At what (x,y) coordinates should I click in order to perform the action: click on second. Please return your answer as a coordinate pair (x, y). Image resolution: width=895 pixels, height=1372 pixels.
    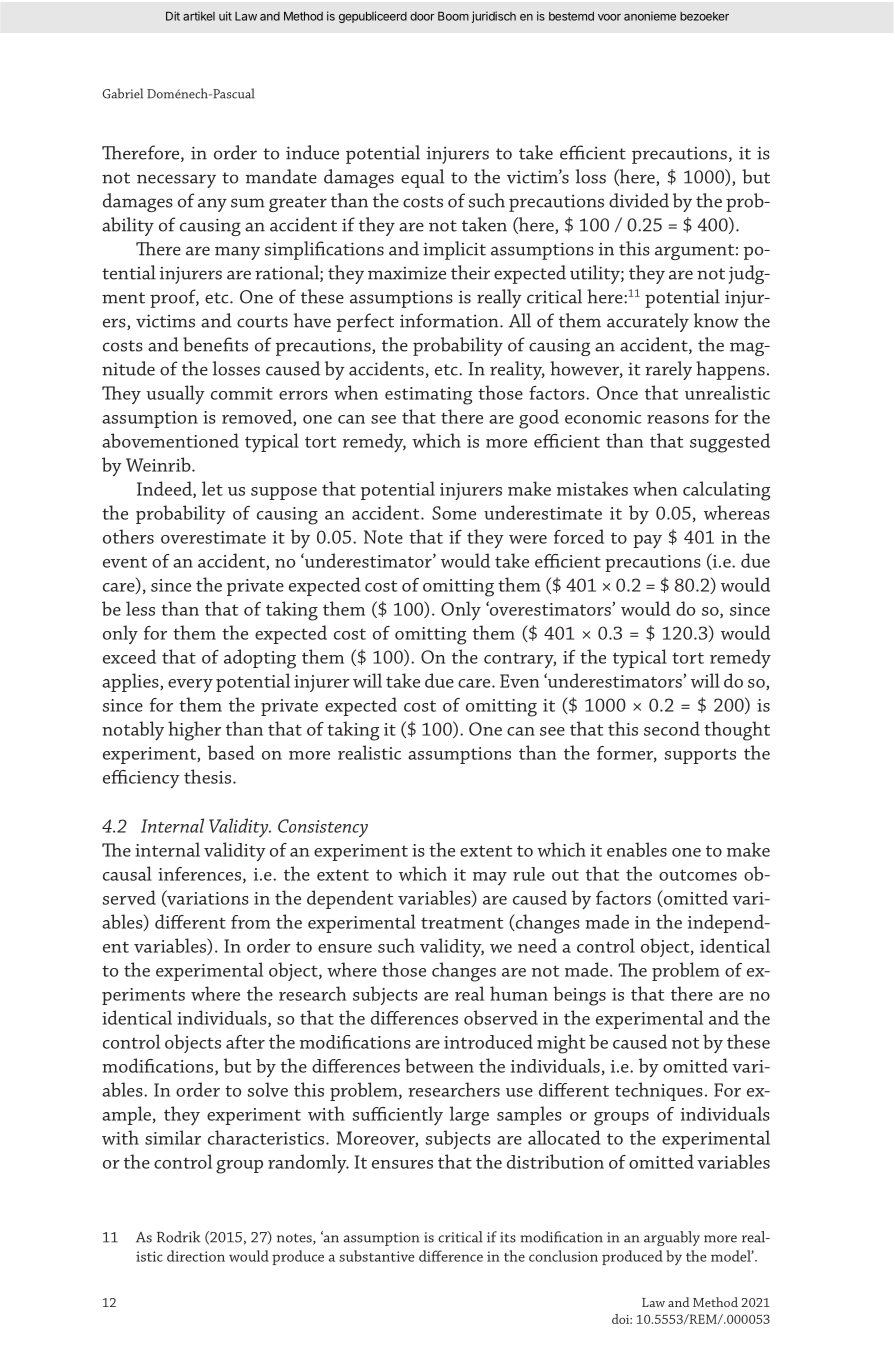
    Looking at the image, I should click on (672, 728).
